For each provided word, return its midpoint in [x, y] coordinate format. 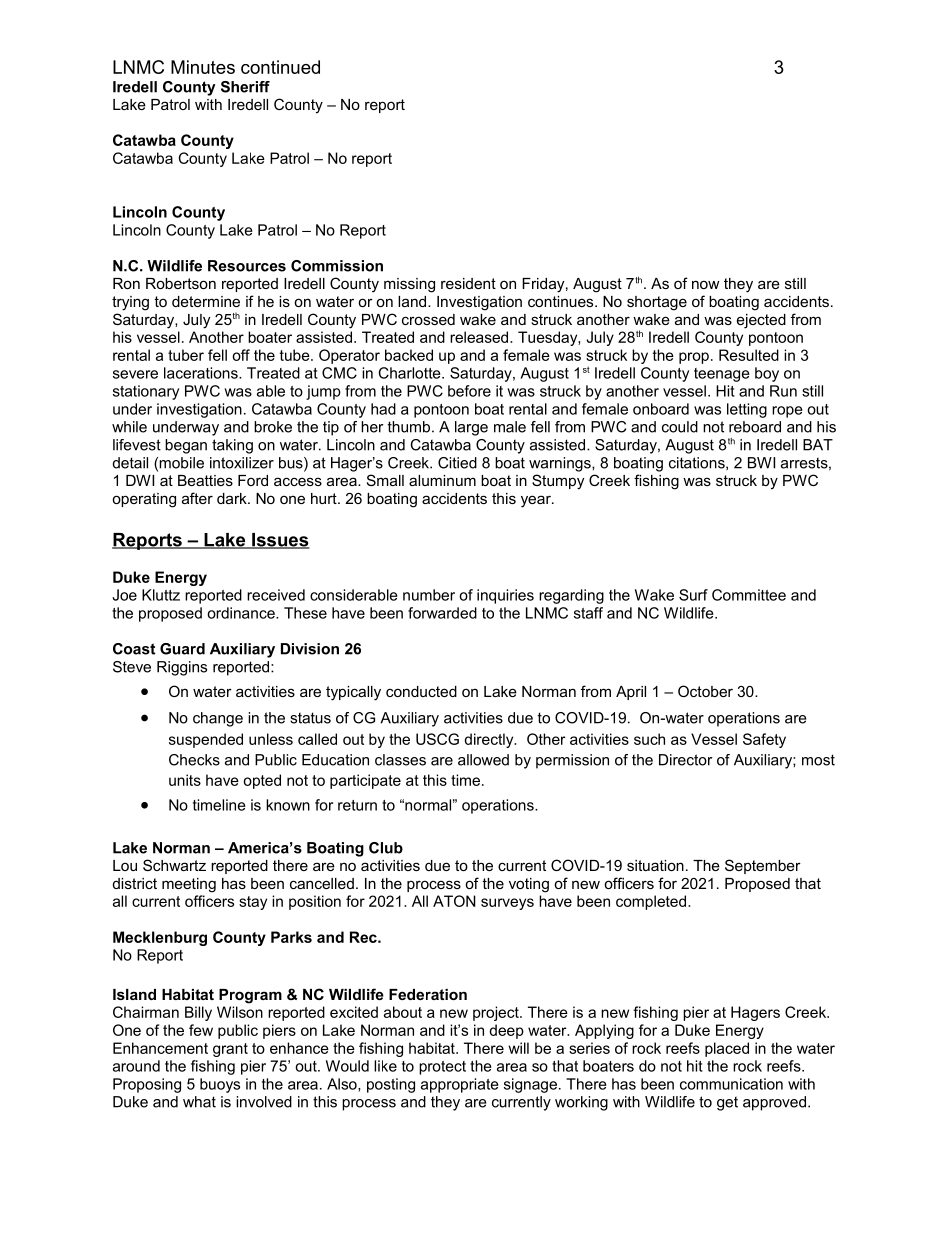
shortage [657, 303]
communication [731, 1084]
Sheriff [245, 87]
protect [442, 1068]
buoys [220, 1085]
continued [280, 67]
